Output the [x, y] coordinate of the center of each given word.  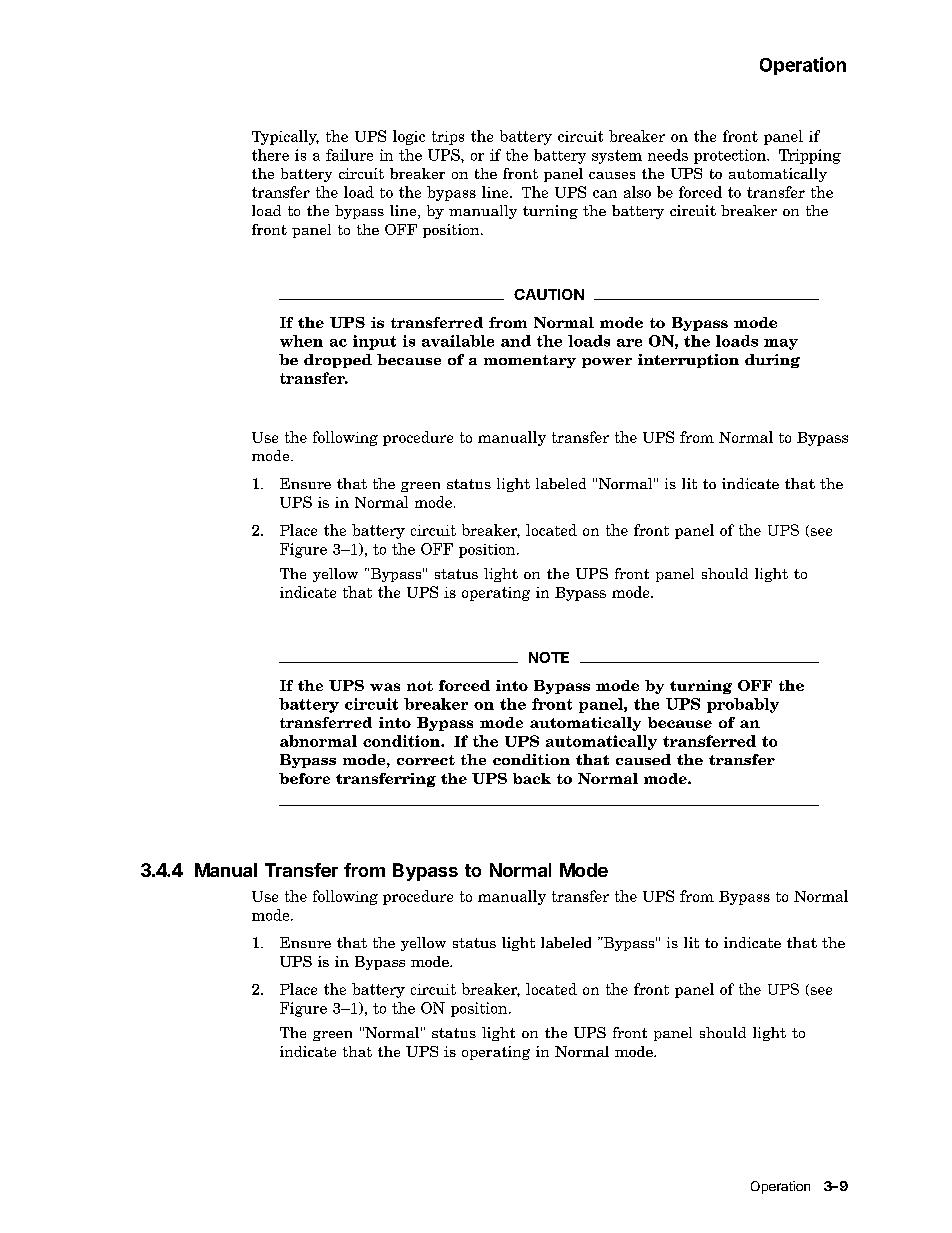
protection [731, 156]
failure [349, 155]
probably [743, 705]
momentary [530, 361]
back [532, 778]
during [772, 361]
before [304, 778]
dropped [338, 361]
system [617, 157]
